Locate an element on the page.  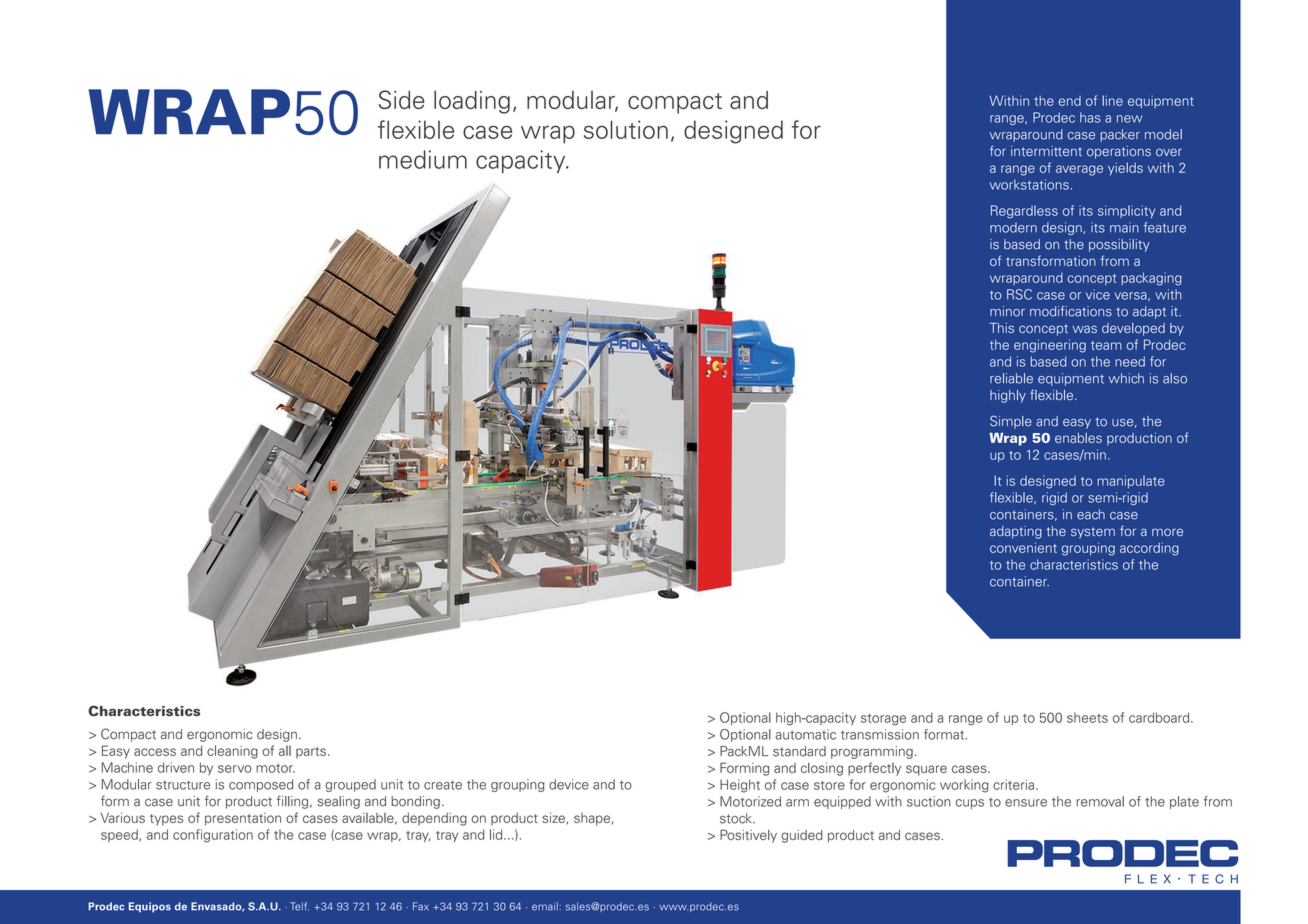
sheets is located at coordinates (1087, 717).
